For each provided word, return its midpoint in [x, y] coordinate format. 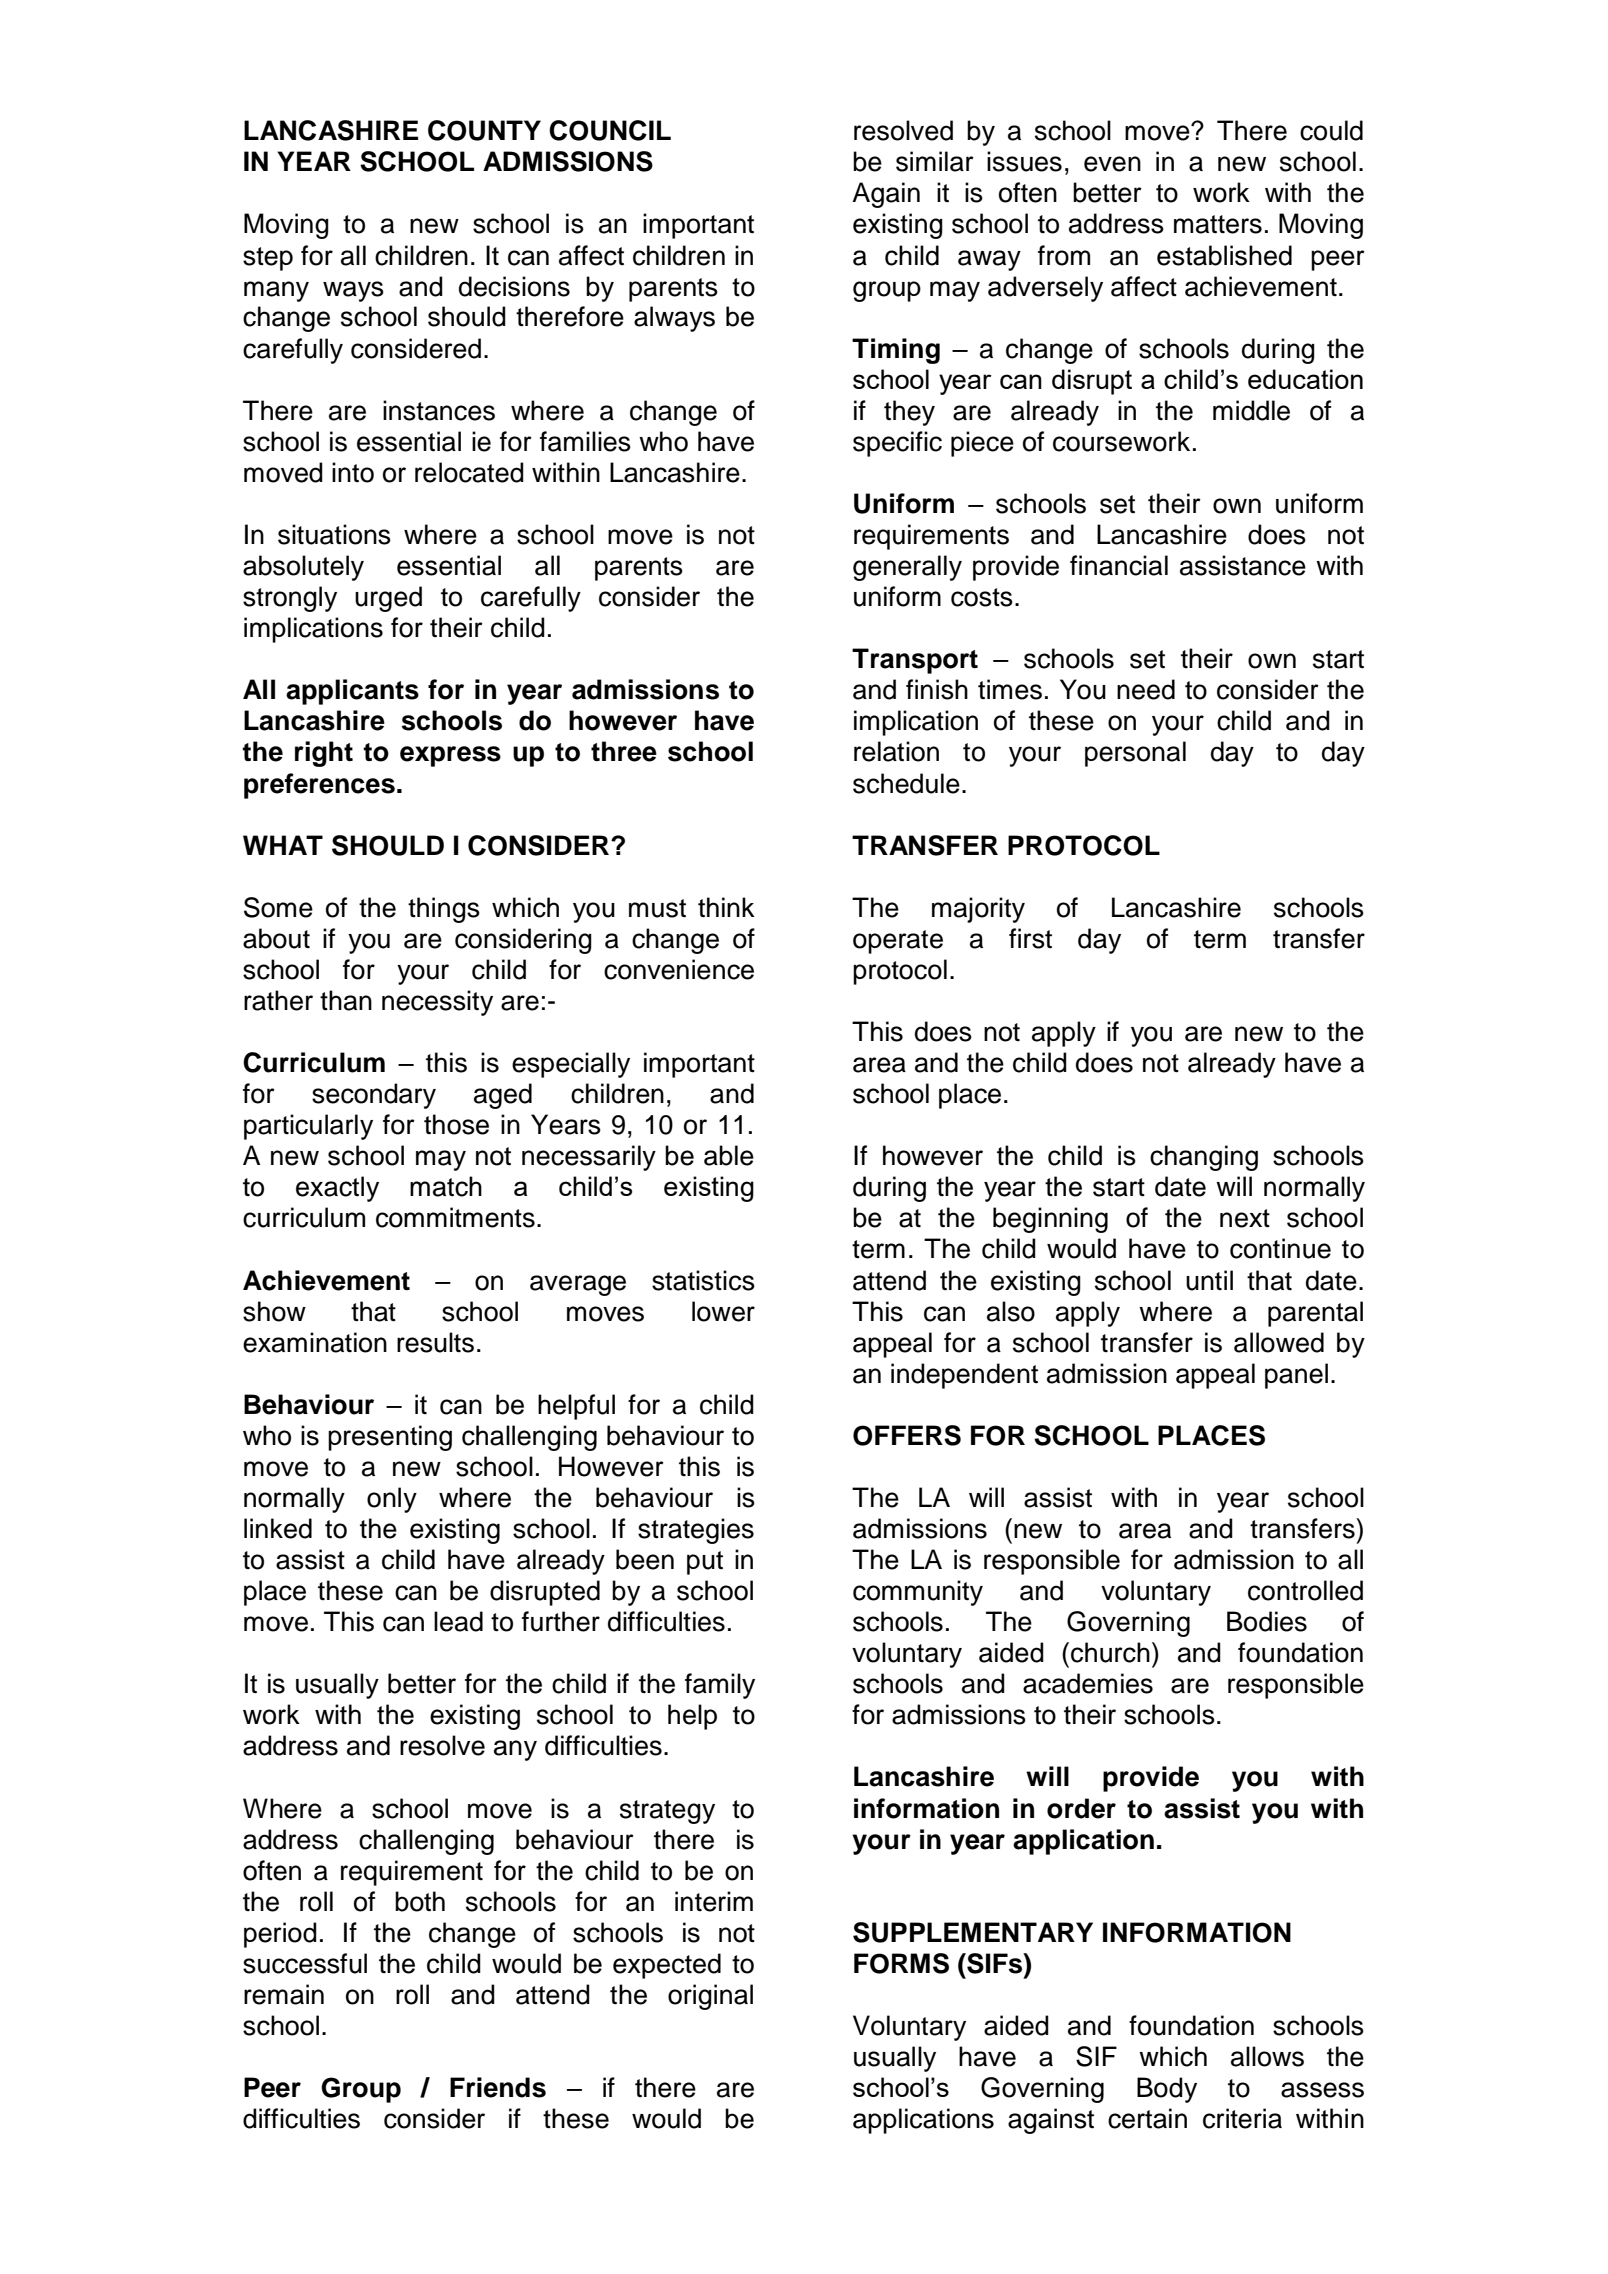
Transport [915, 661]
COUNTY [484, 130]
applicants [352, 692]
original [710, 1997]
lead [458, 1621]
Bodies [1267, 1621]
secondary [374, 1096]
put [705, 1563]
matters [1218, 224]
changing [1204, 1158]
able [729, 1155]
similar [935, 161]
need [1146, 689]
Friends [498, 2087]
